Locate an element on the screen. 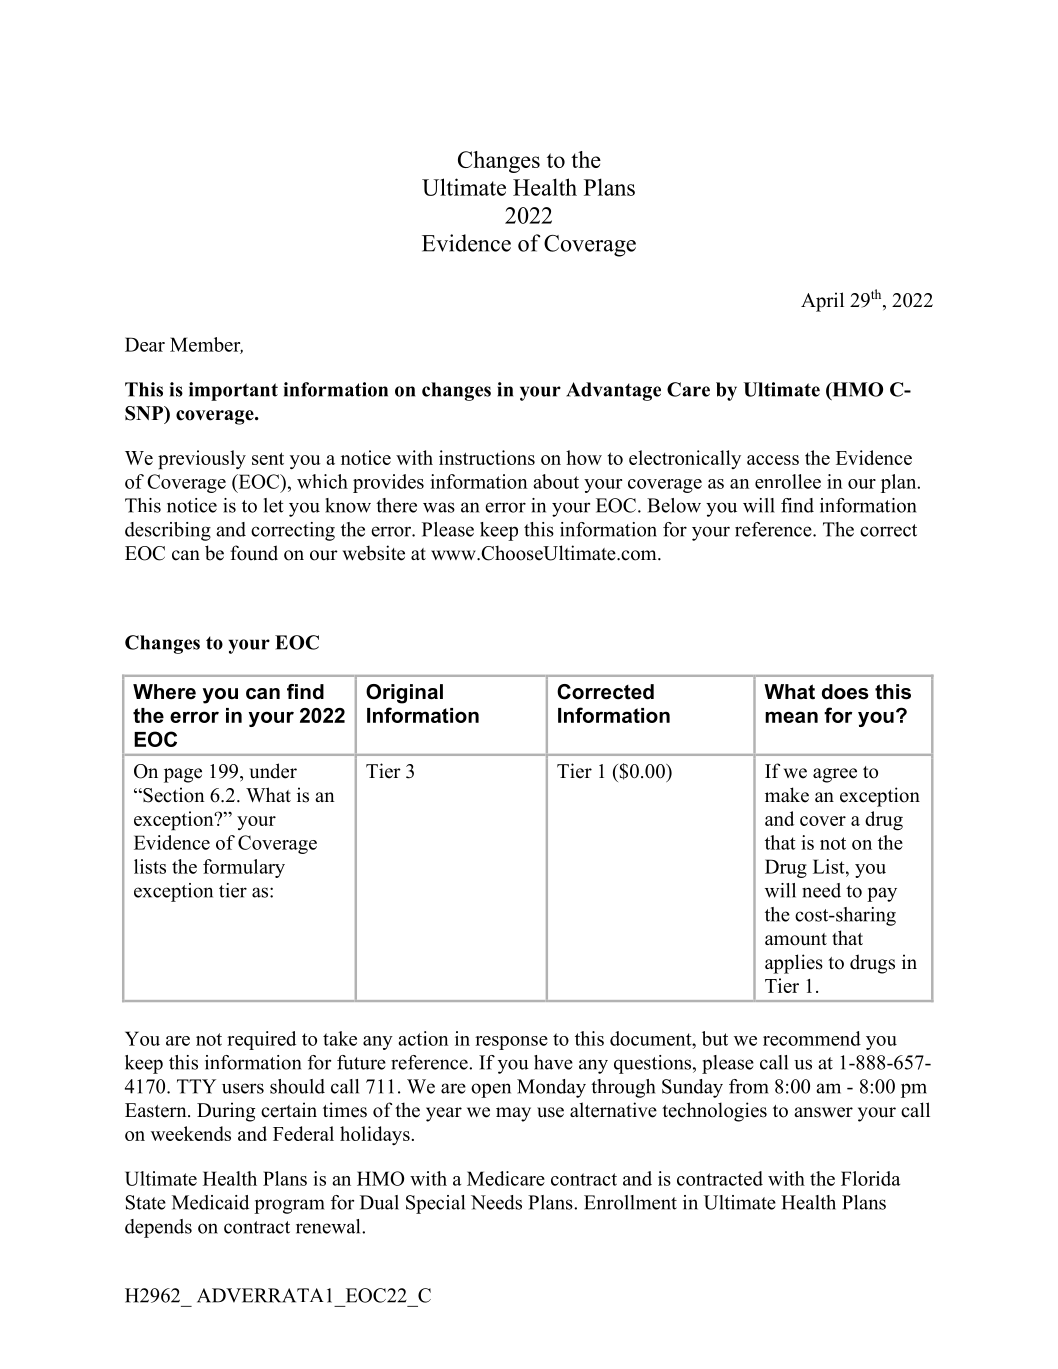  April is located at coordinates (822, 302).
